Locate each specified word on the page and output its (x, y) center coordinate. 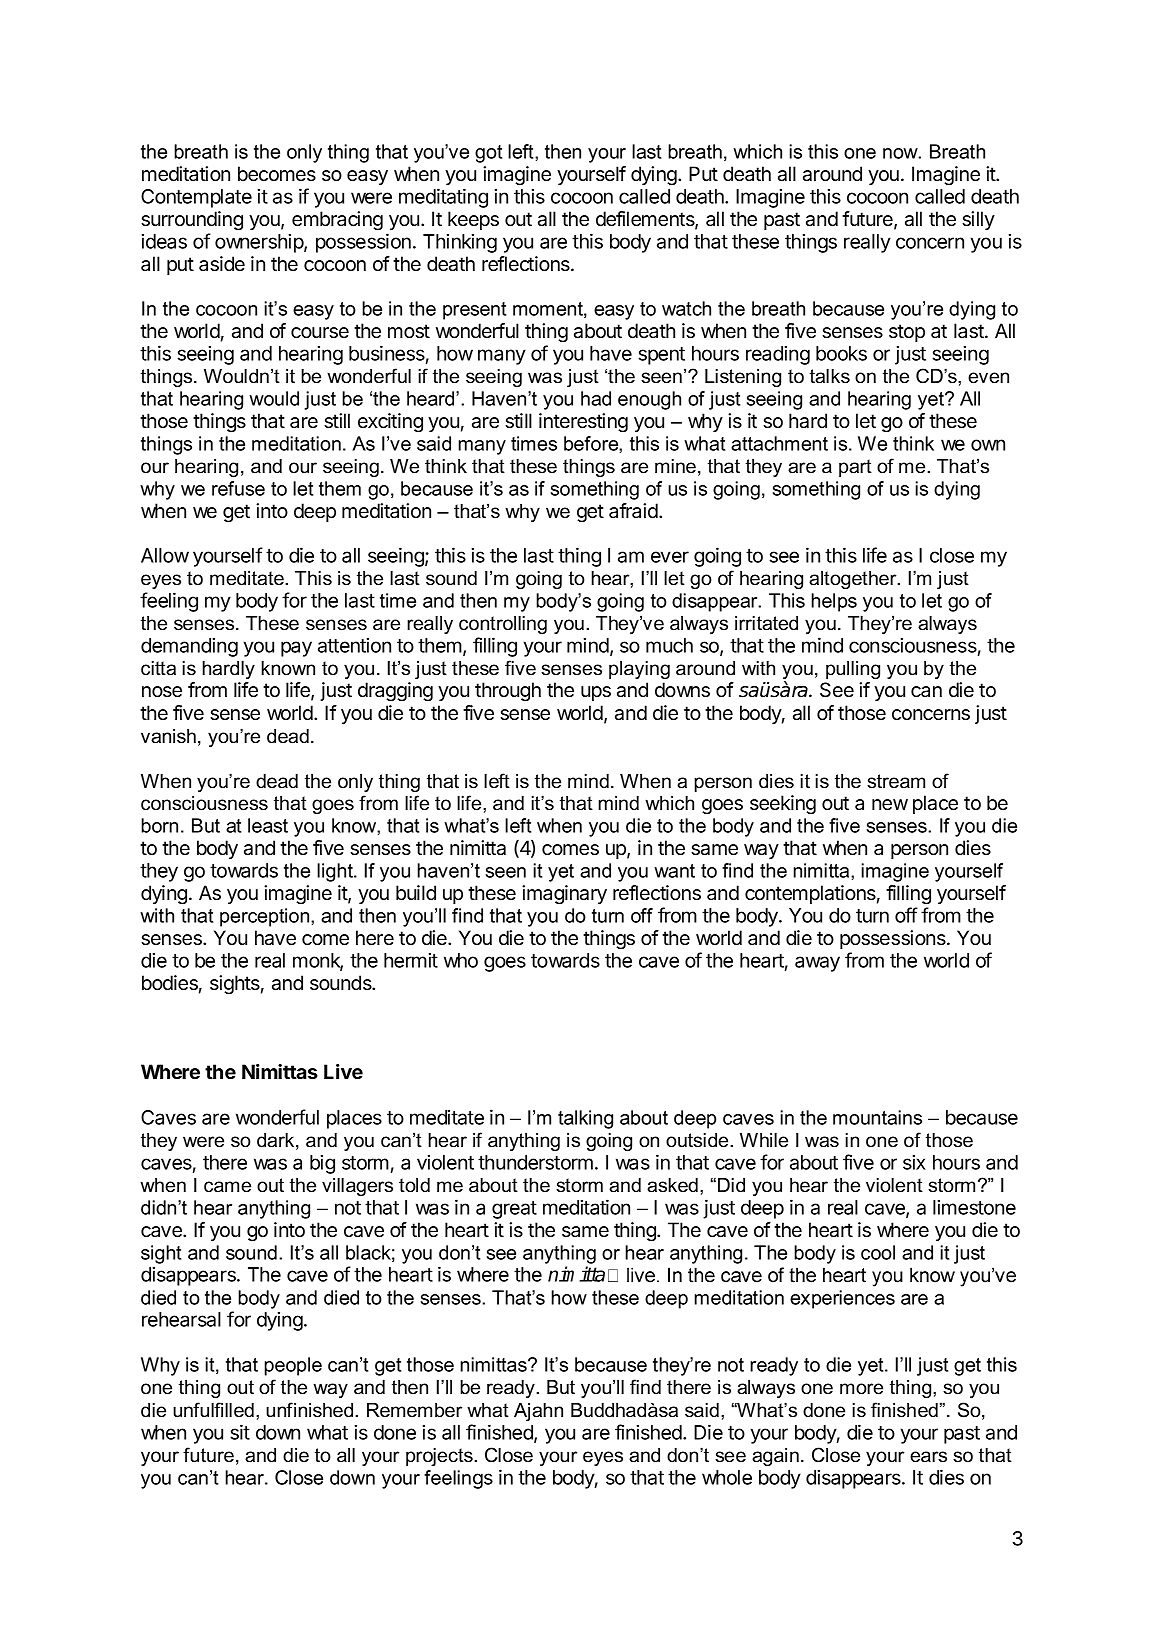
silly (978, 220)
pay (296, 649)
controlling (503, 625)
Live (343, 1071)
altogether (854, 580)
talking (585, 1119)
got (488, 154)
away (817, 964)
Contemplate (196, 198)
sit (240, 1432)
